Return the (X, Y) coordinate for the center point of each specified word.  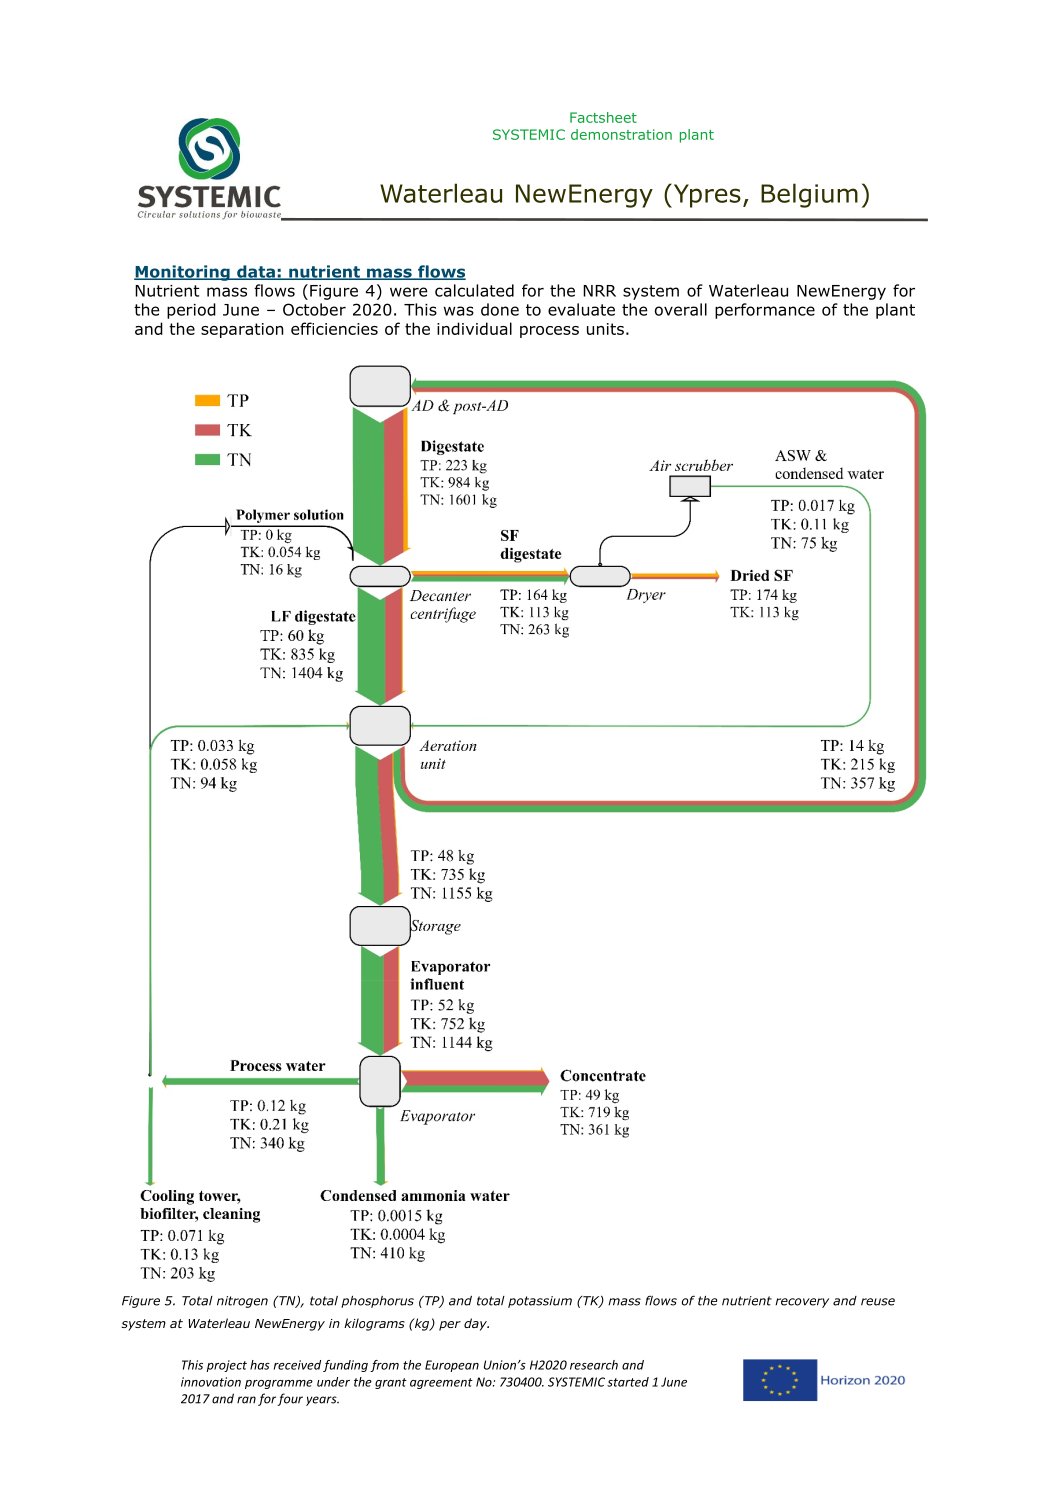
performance (765, 311)
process (549, 332)
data (256, 272)
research (594, 1365)
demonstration (621, 134)
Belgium (809, 195)
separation (242, 330)
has (260, 1365)
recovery (802, 1303)
